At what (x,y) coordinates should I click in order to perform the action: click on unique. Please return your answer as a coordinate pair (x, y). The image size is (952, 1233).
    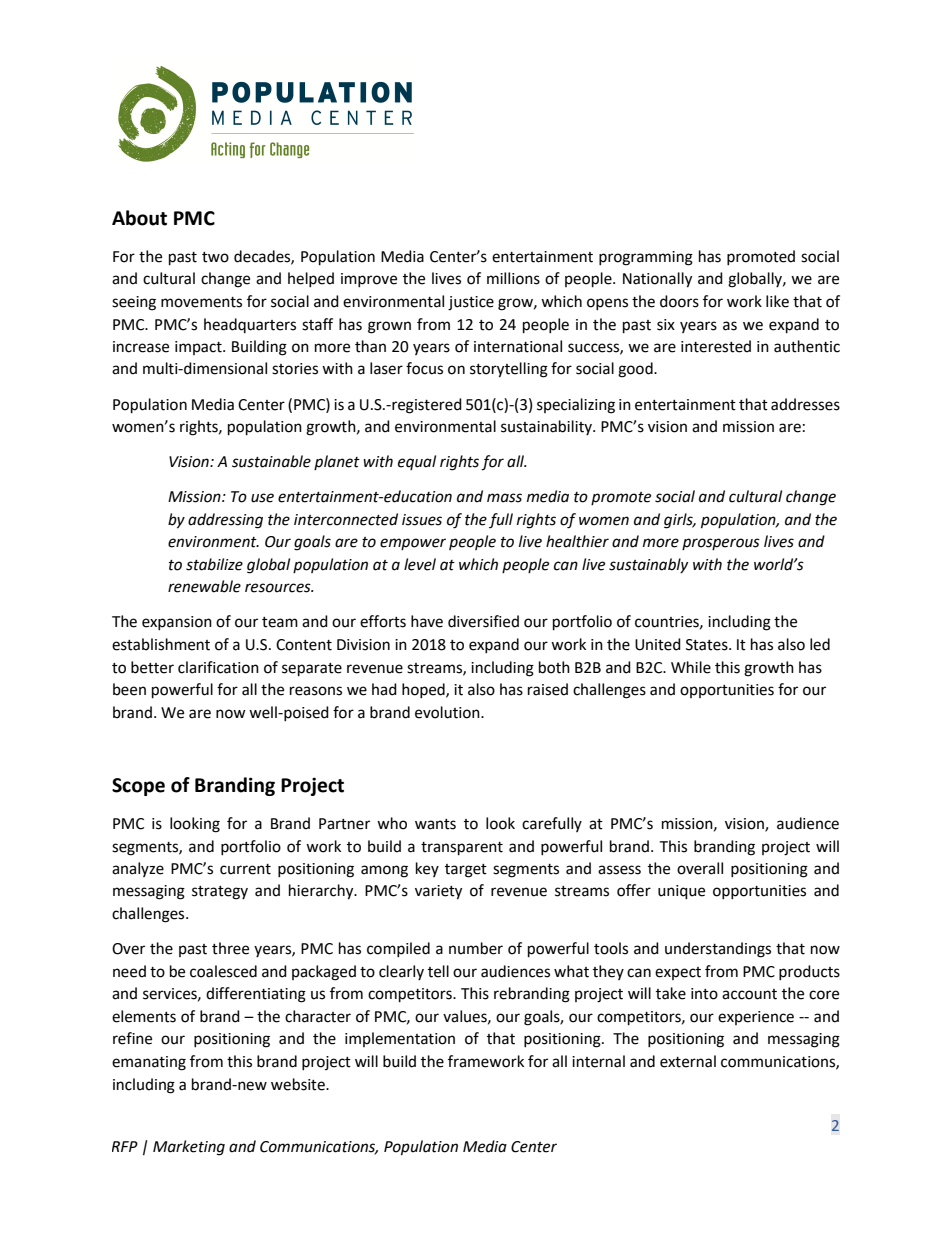
    Looking at the image, I should click on (681, 892).
